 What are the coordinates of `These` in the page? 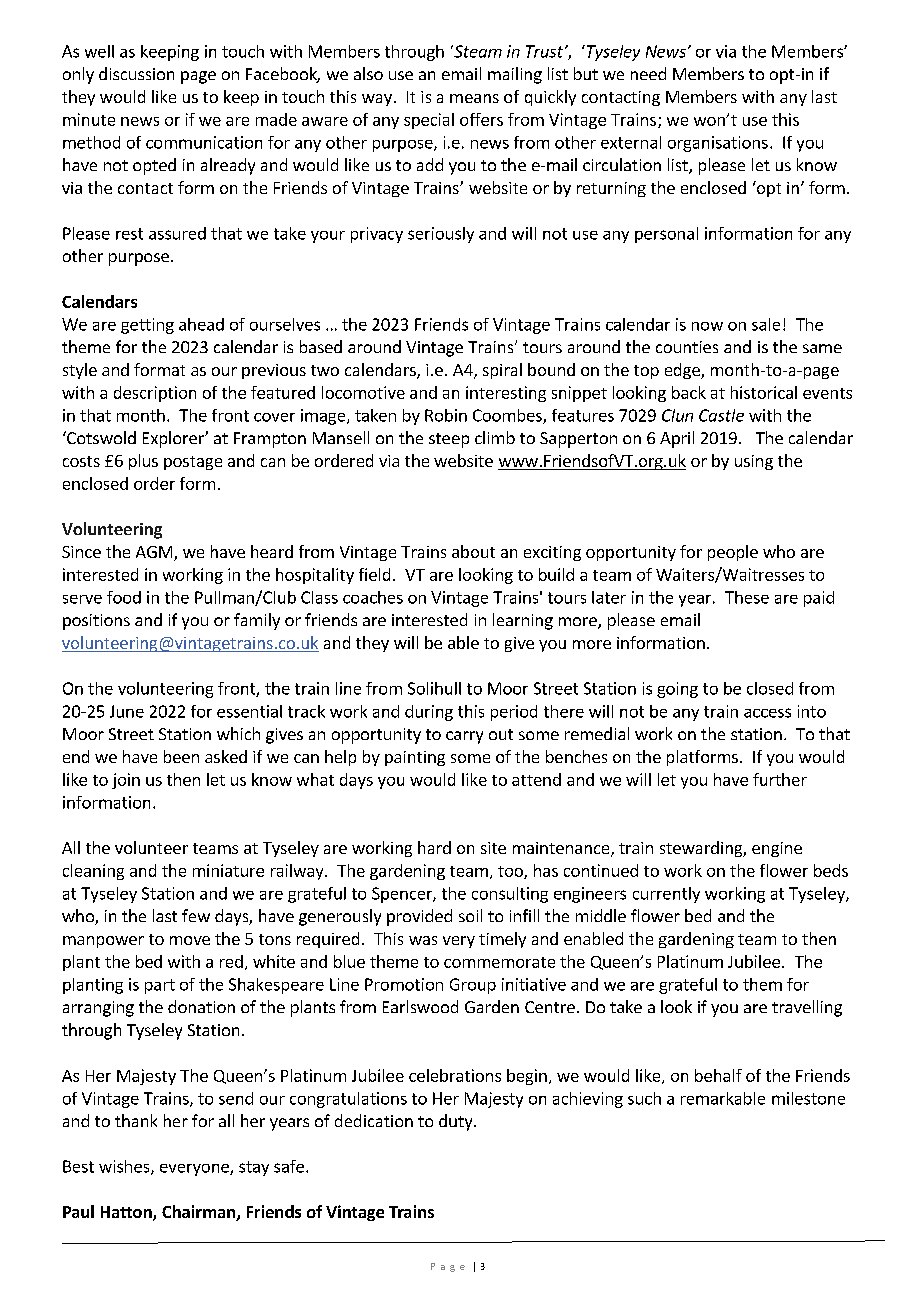 It's located at (747, 597).
